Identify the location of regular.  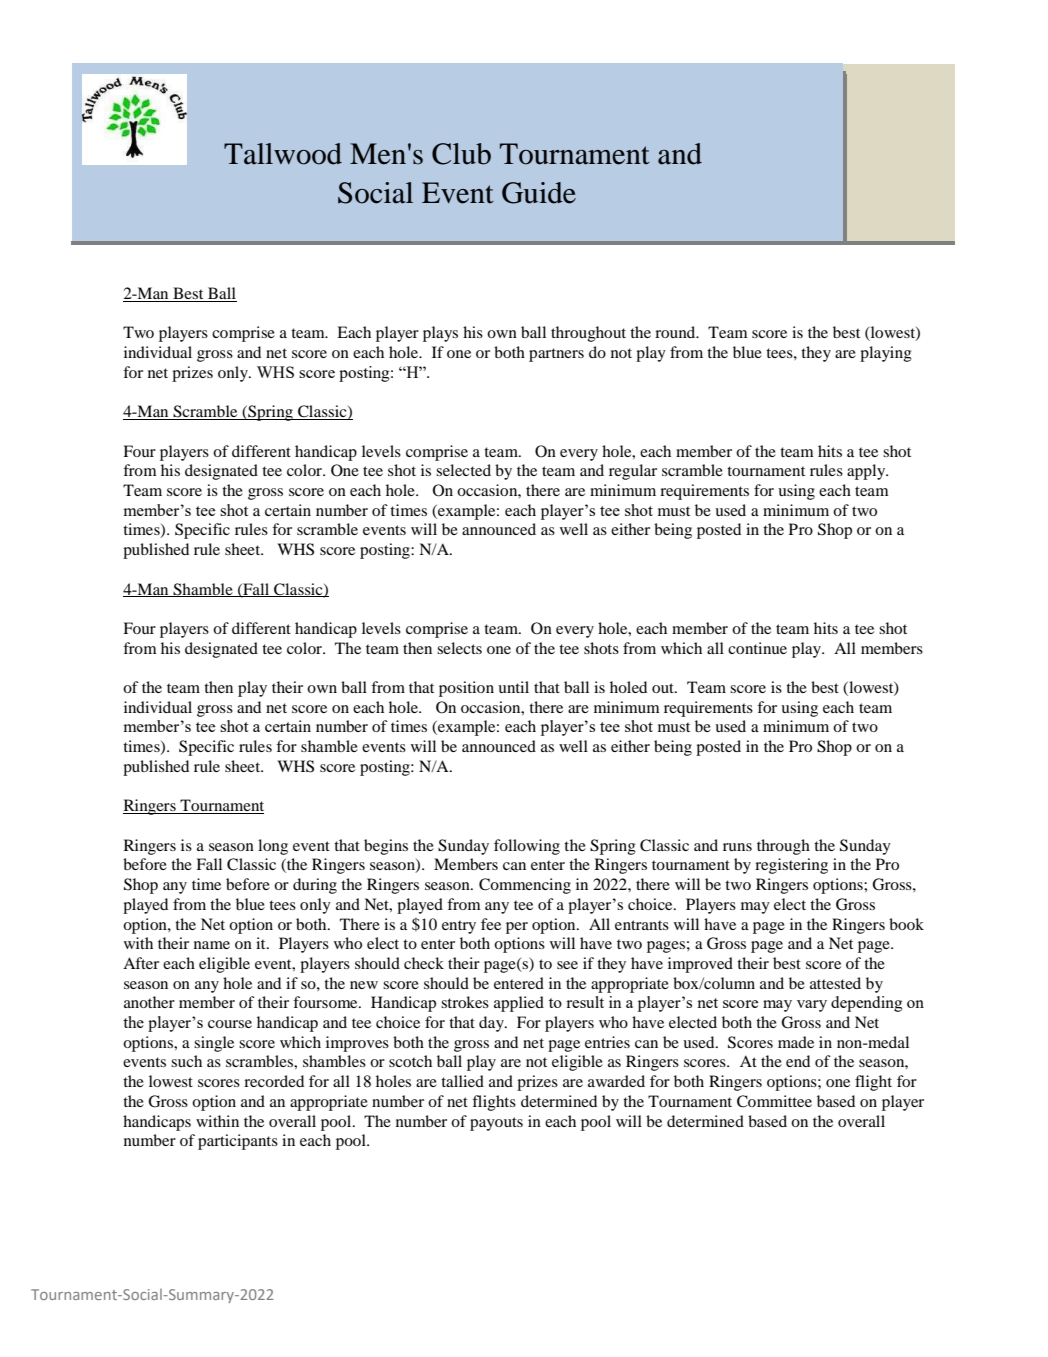
(633, 472).
